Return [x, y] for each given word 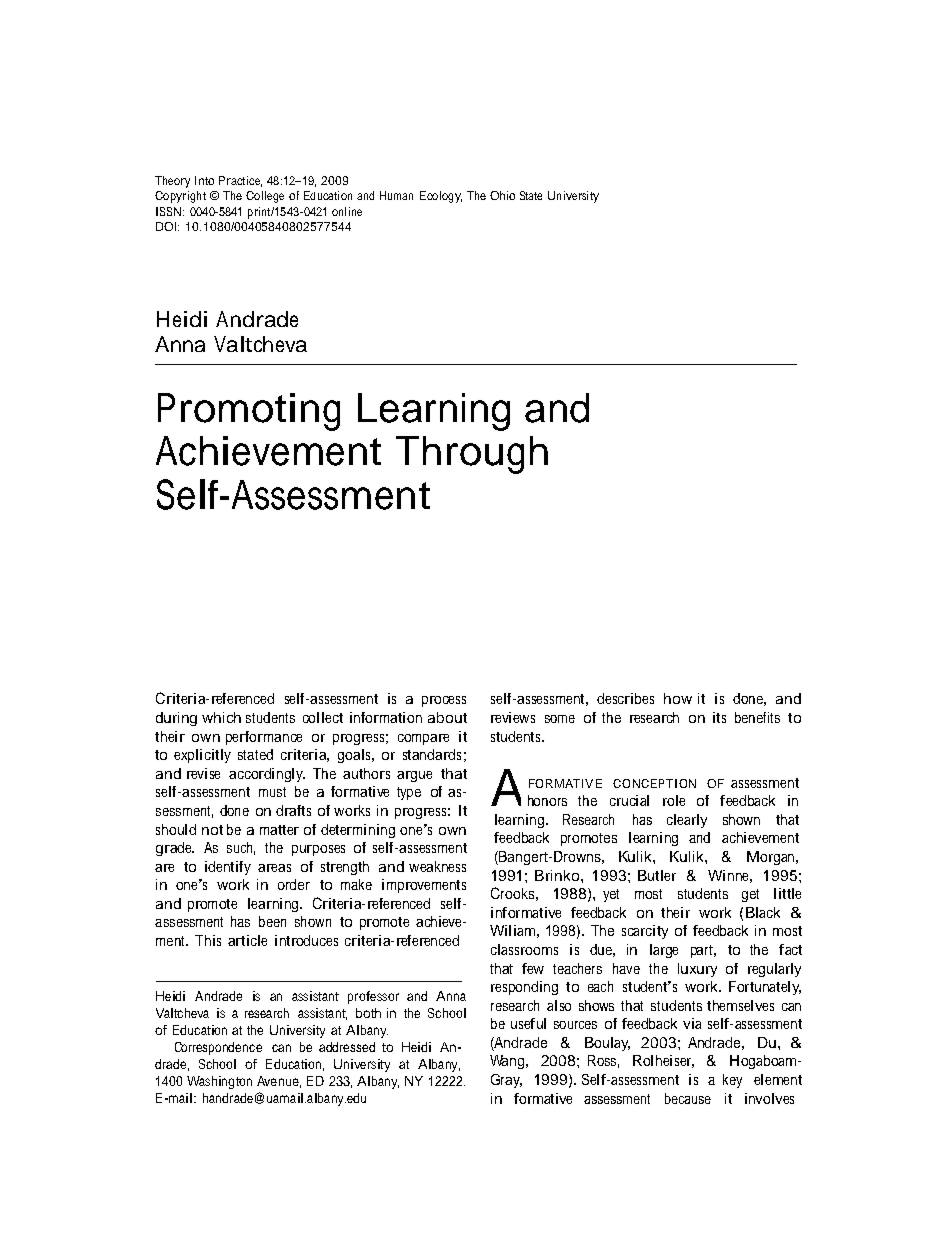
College [265, 197]
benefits [757, 717]
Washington [219, 1082]
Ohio [502, 195]
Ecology [441, 197]
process [444, 701]
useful [528, 1023]
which [221, 717]
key [732, 1081]
